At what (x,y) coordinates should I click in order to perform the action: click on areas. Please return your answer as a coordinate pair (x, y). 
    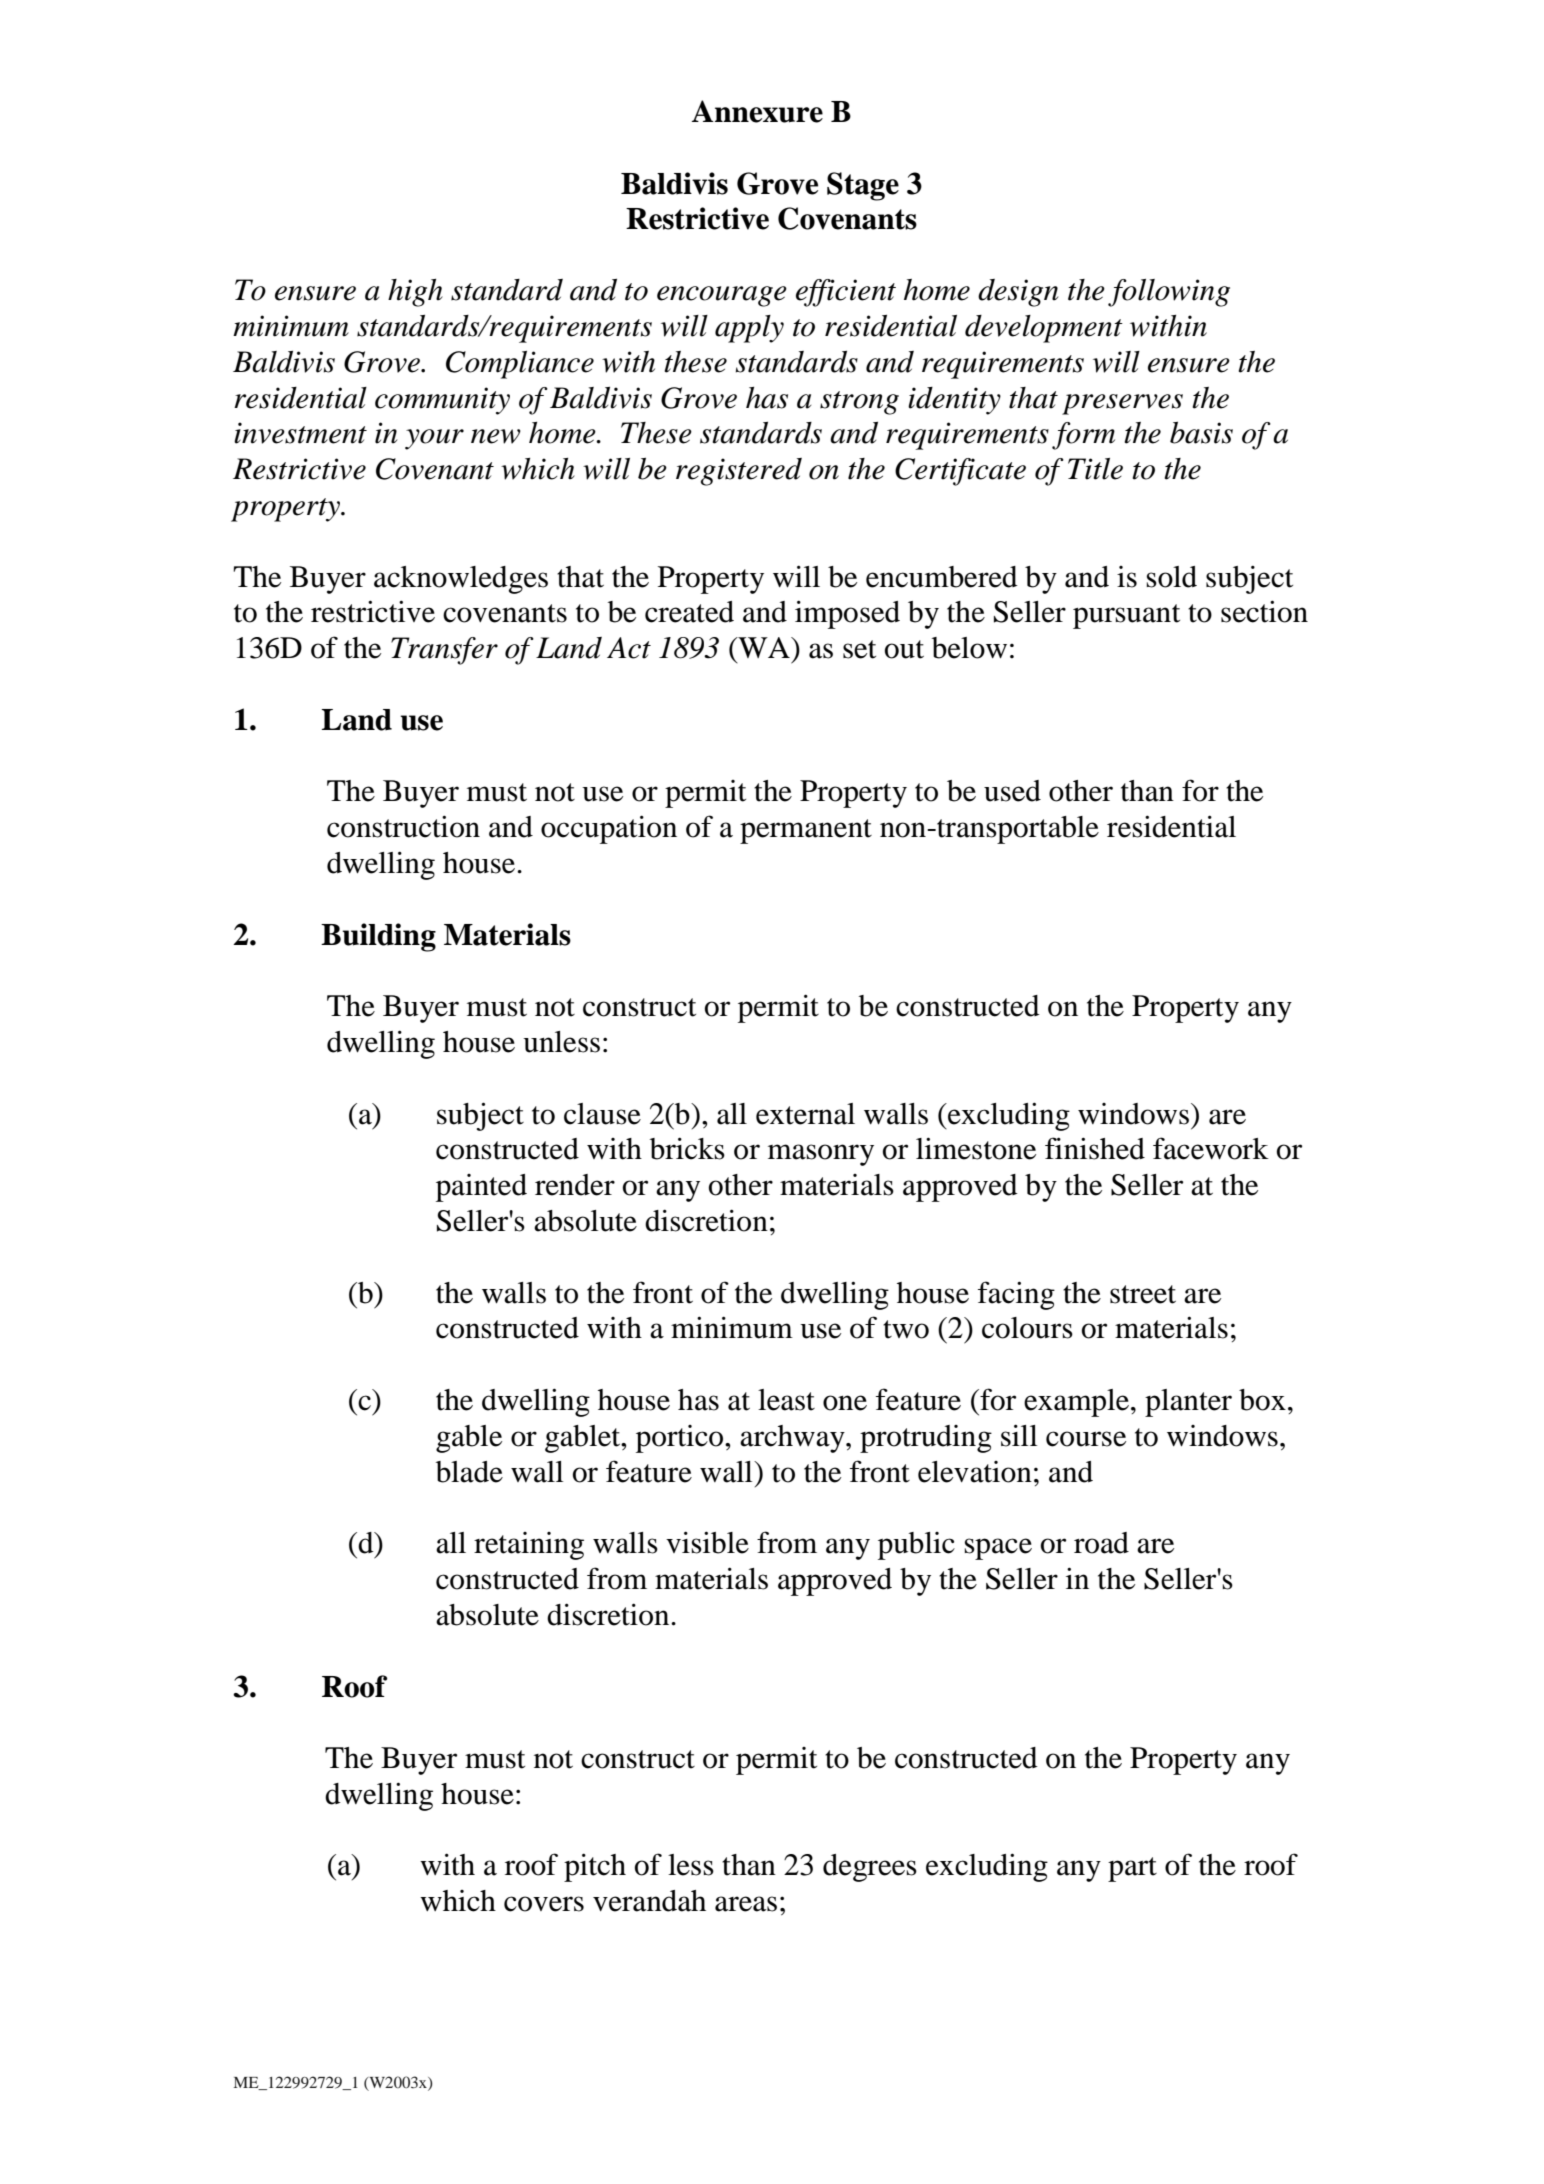
    Looking at the image, I should click on (746, 1904).
